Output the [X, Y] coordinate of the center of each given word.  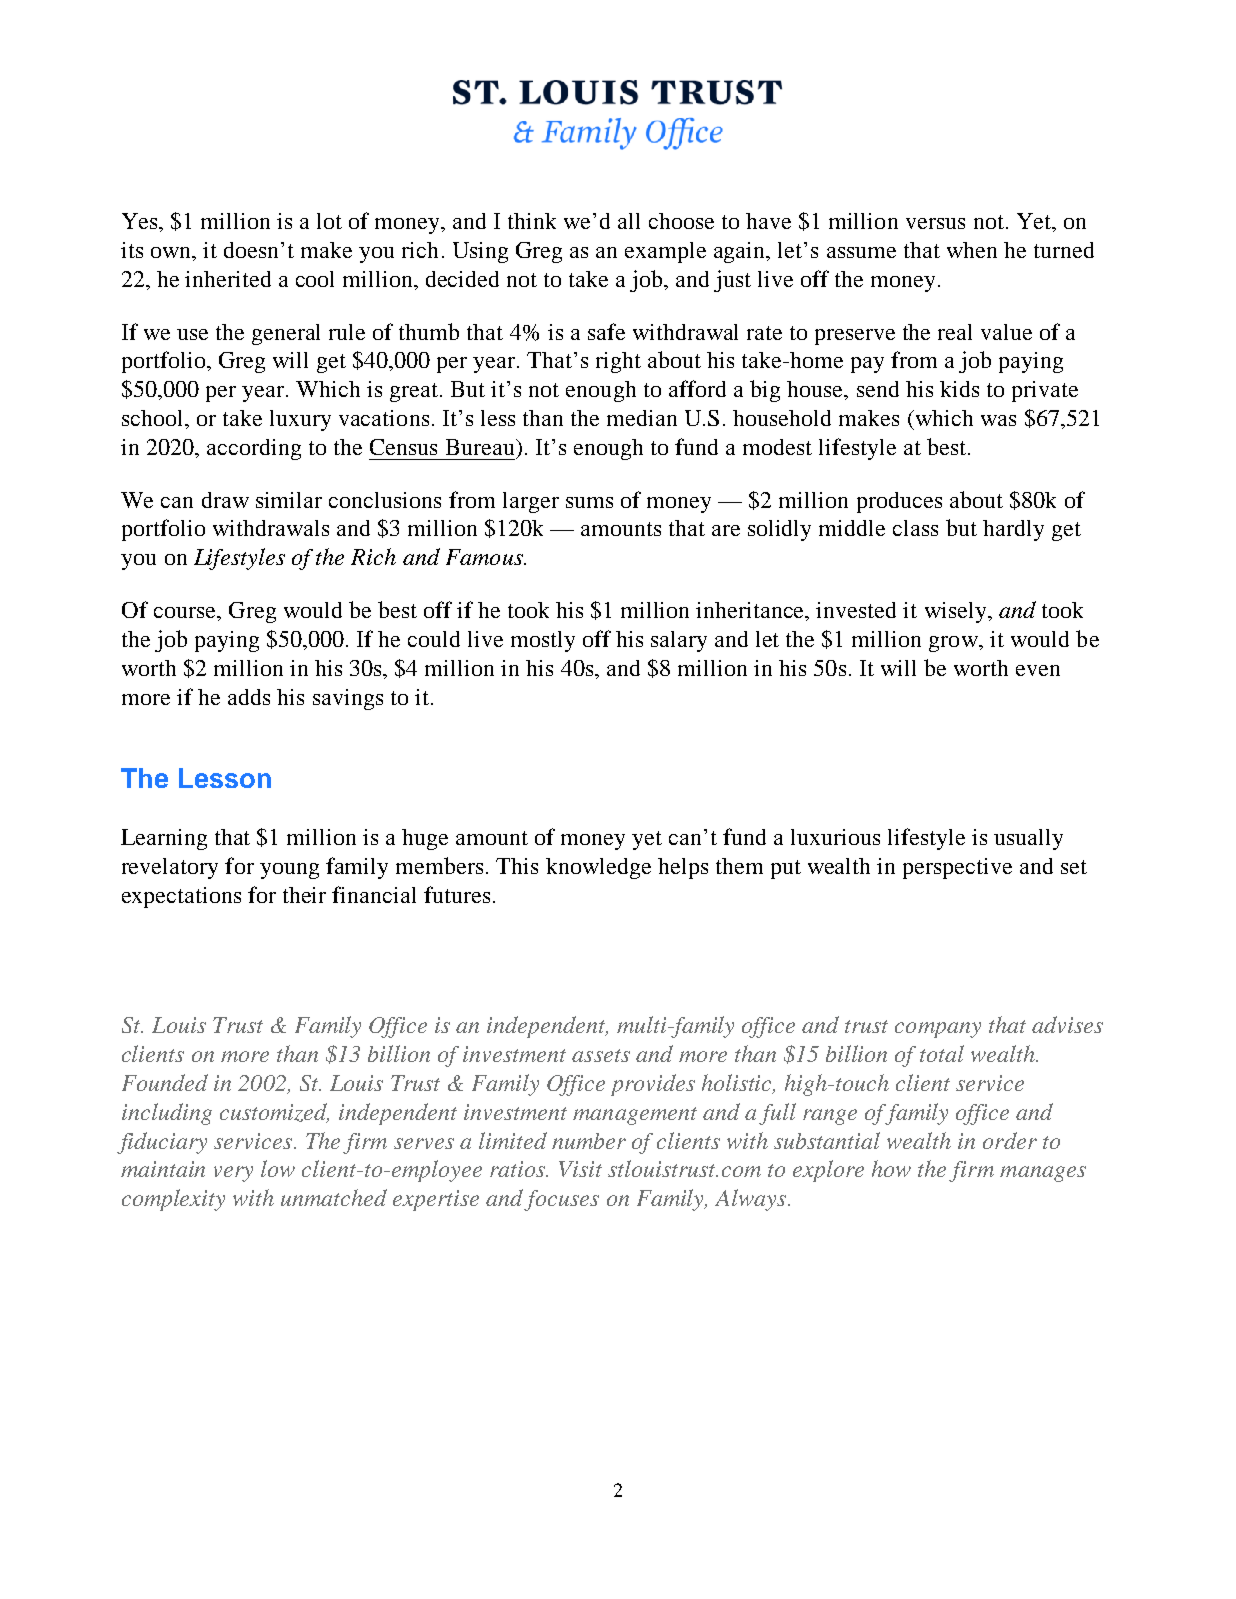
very [233, 1174]
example [665, 252]
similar [289, 500]
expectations [181, 897]
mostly [543, 641]
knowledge [598, 868]
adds [249, 697]
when [972, 250]
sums [589, 502]
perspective [957, 868]
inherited [228, 279]
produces [899, 502]
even [1038, 670]
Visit [580, 1169]
